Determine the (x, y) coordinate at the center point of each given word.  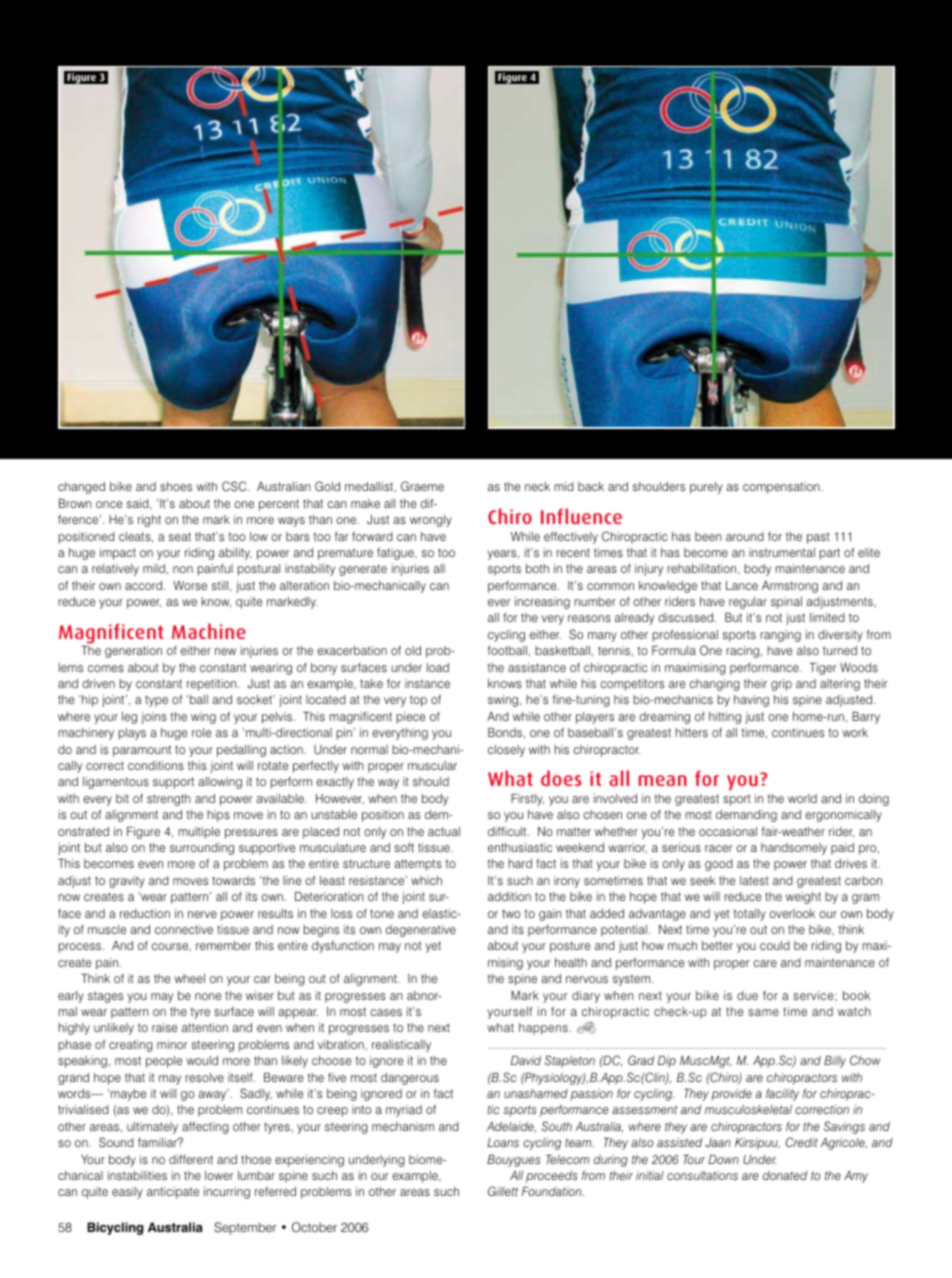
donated (785, 1175)
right (149, 521)
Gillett (503, 1191)
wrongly (431, 521)
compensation (782, 488)
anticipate (173, 1193)
